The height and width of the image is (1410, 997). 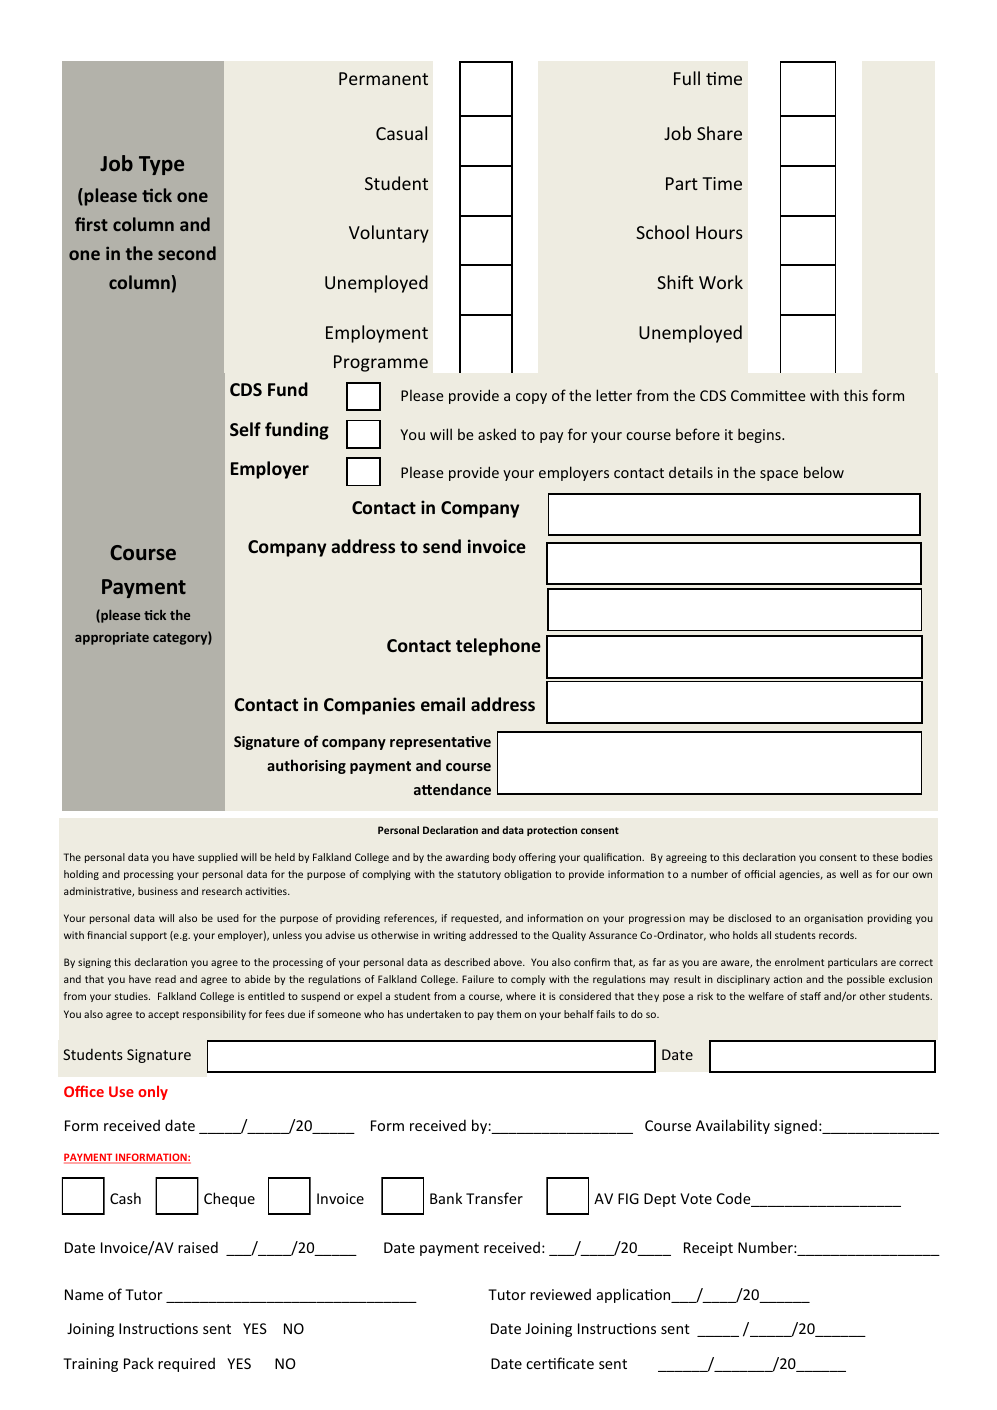 I want to click on Receipt, so click(x=708, y=1249).
